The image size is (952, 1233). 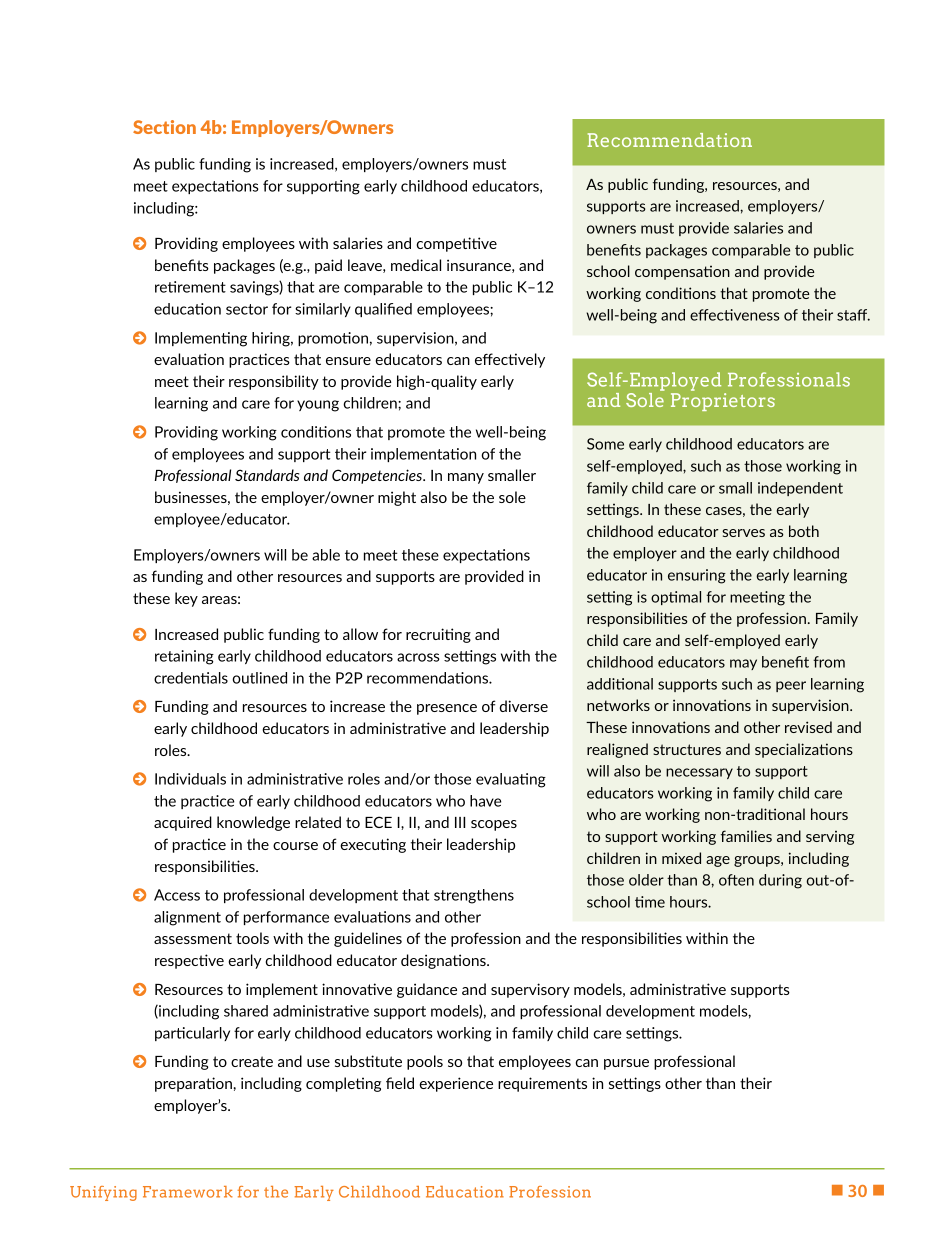 What do you see at coordinates (164, 127) in the image?
I see `Section` at bounding box center [164, 127].
